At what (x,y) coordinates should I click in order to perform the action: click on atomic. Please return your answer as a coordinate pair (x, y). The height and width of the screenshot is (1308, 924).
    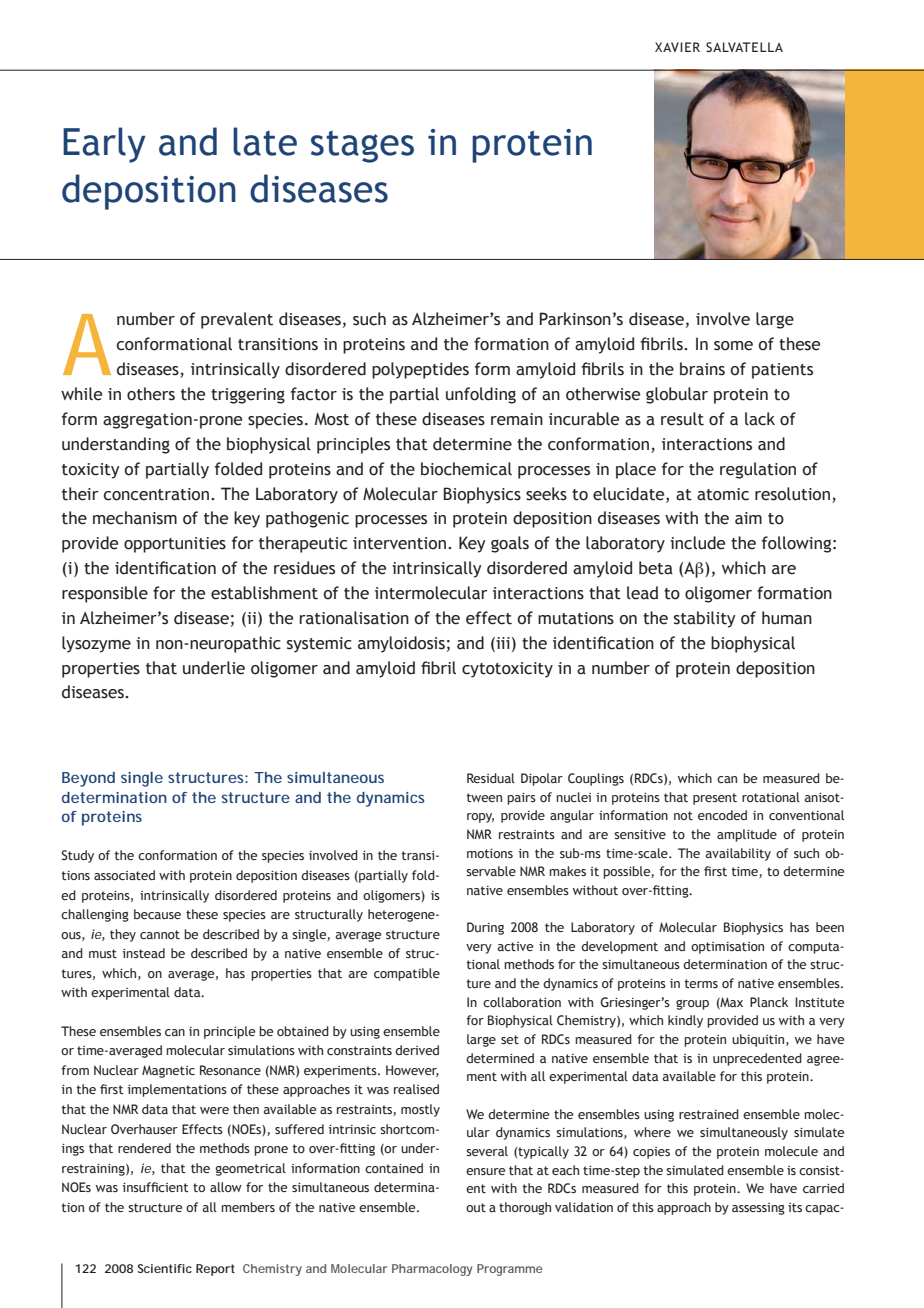
    Looking at the image, I should click on (723, 494).
